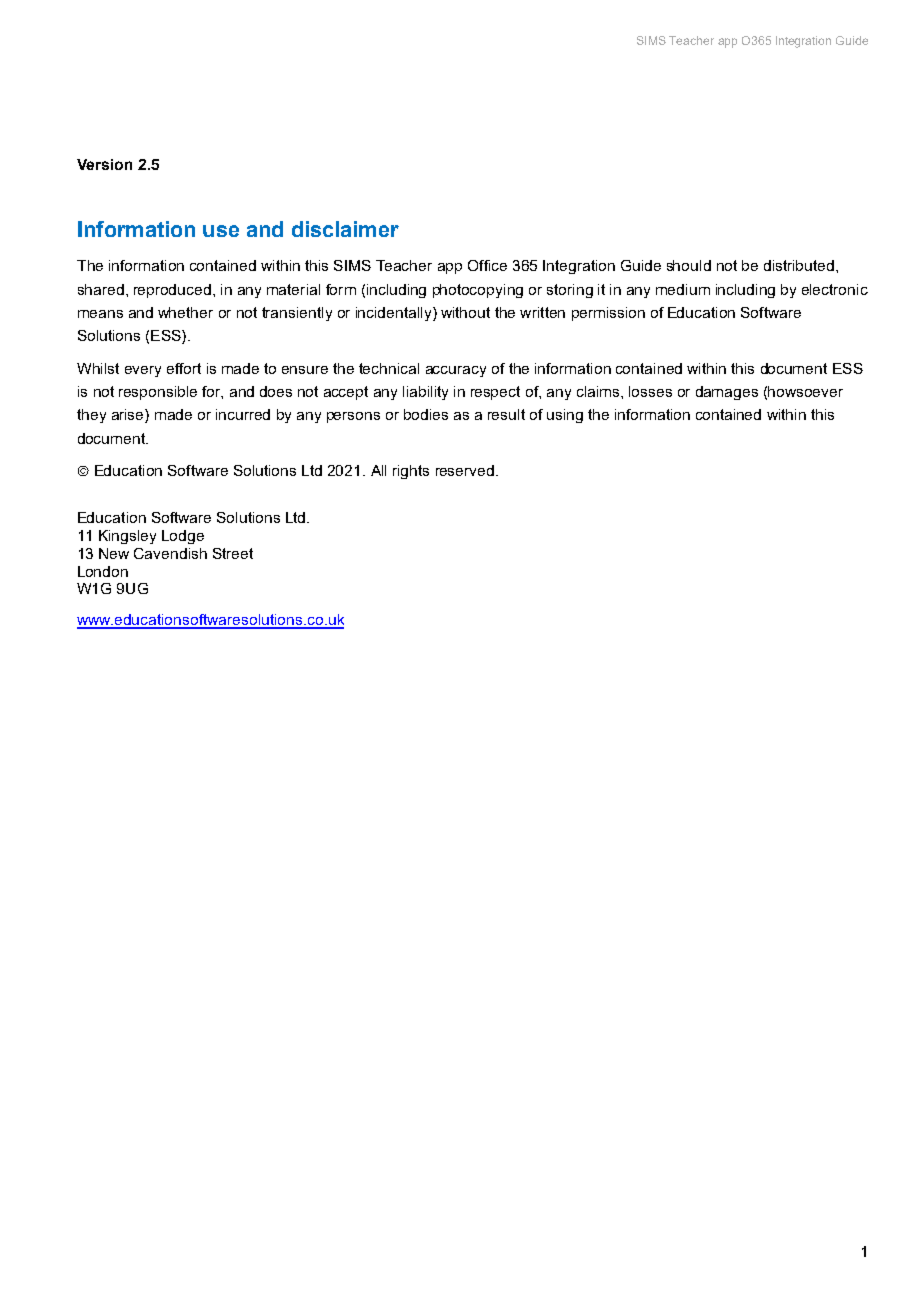 The width and height of the screenshot is (924, 1308). What do you see at coordinates (487, 265) in the screenshot?
I see `Office` at bounding box center [487, 265].
